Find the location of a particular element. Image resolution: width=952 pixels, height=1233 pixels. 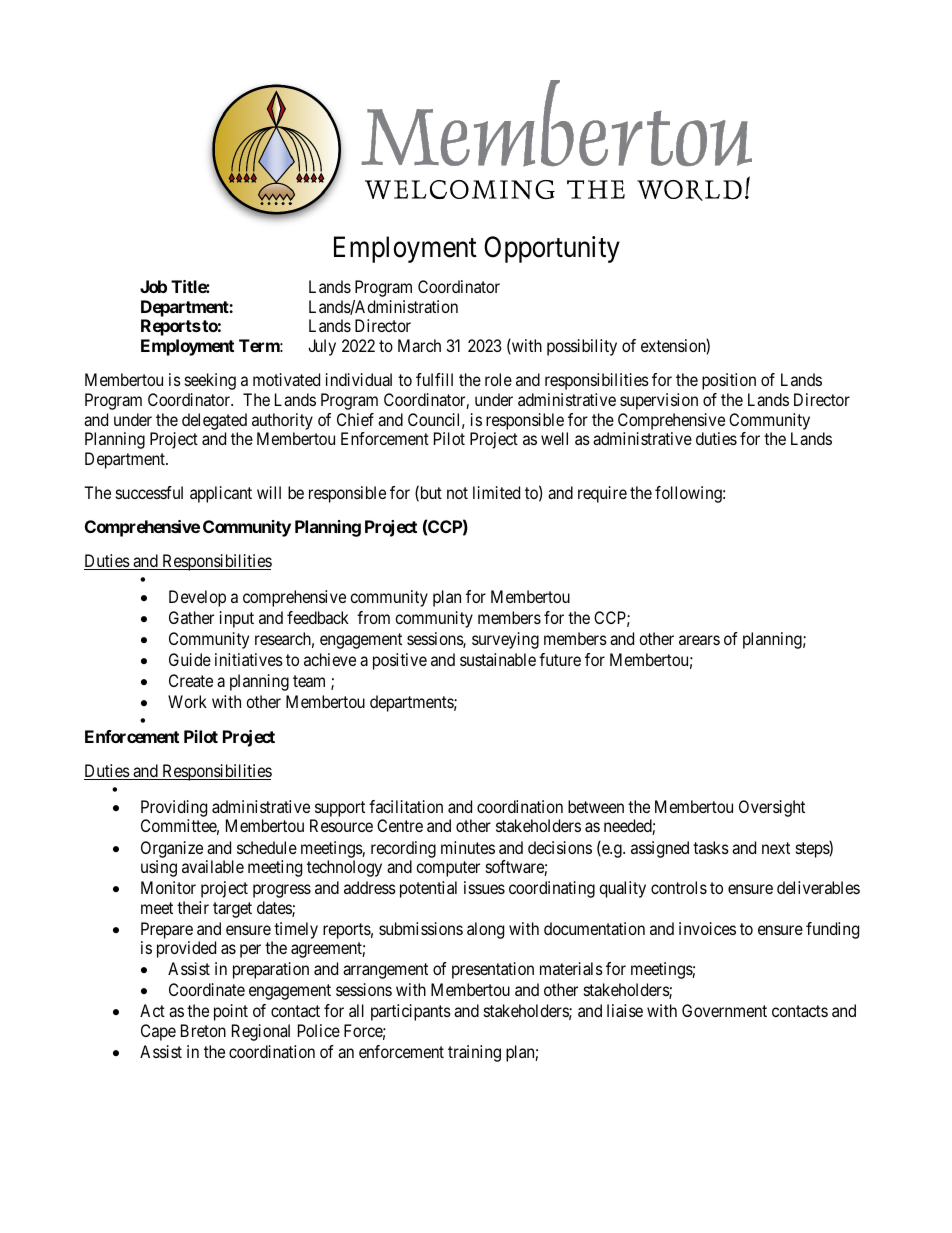

initiatives is located at coordinates (249, 659).
